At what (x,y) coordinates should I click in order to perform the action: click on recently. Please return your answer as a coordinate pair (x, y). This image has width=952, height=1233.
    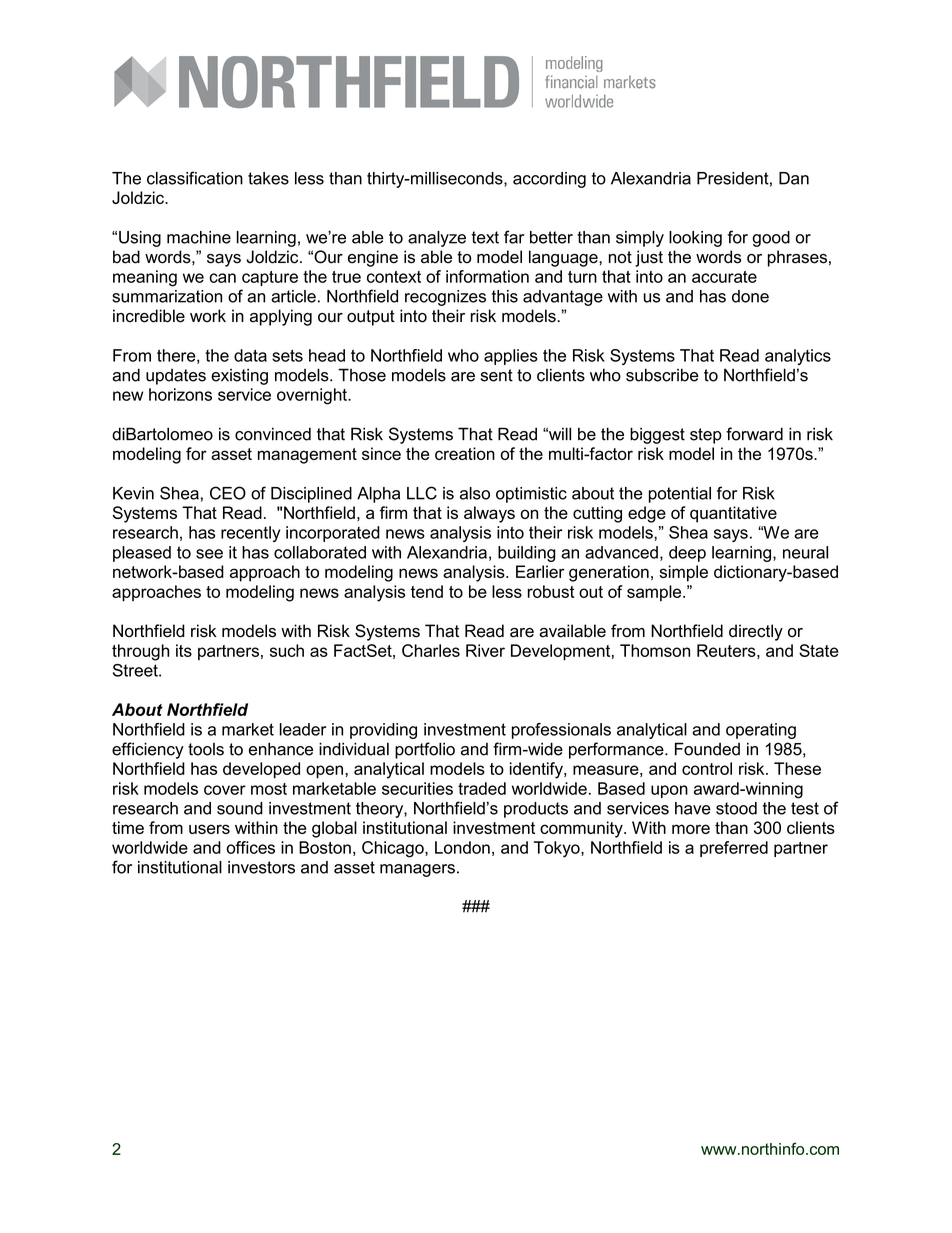
    Looking at the image, I should click on (250, 534).
